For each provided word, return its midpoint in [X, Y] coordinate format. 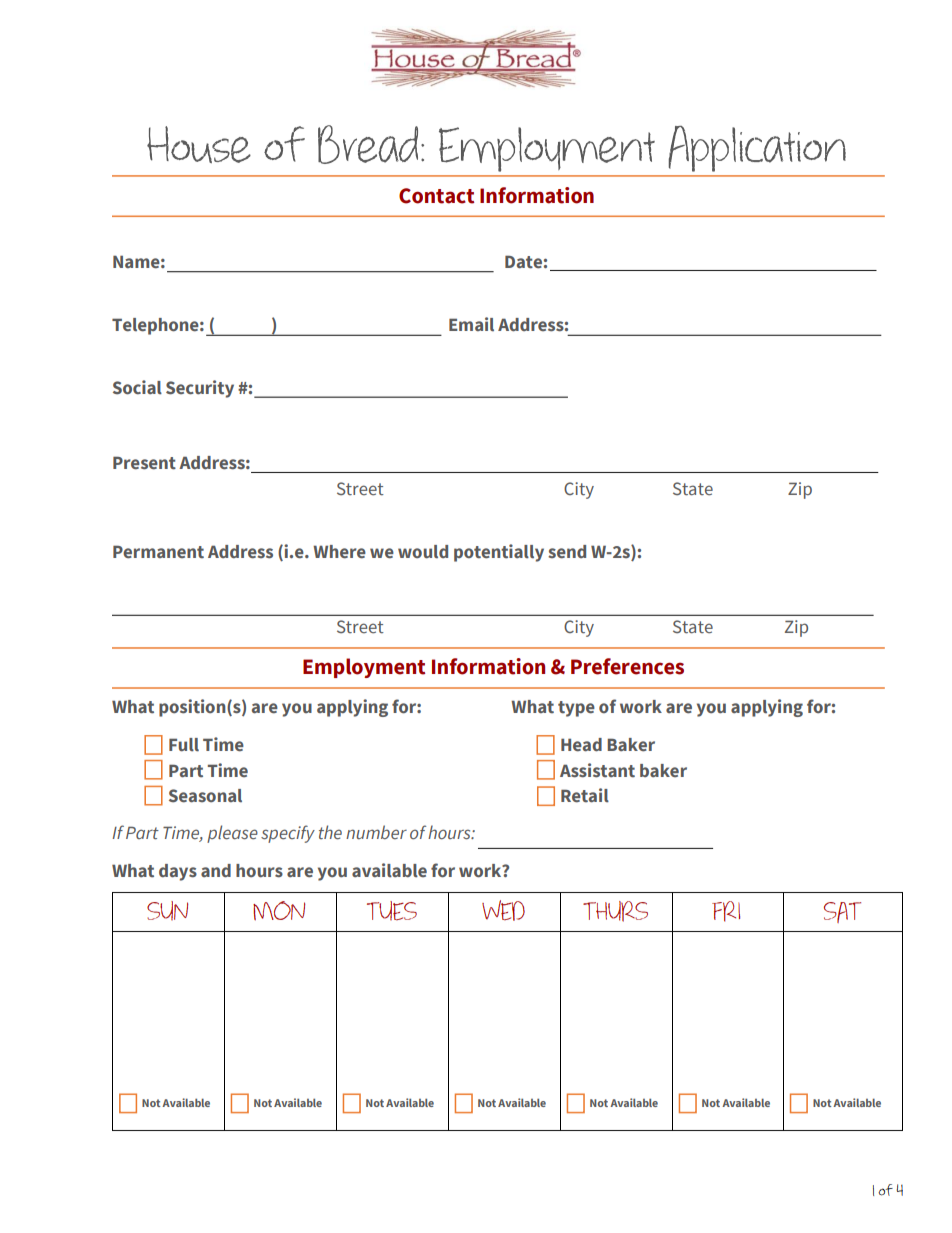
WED [503, 910]
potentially [499, 553]
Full [184, 745]
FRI [726, 911]
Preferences [627, 666]
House [199, 144]
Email [471, 324]
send [567, 552]
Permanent [158, 552]
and [216, 871]
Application [757, 149]
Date [523, 262]
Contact [436, 196]
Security [200, 389]
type [576, 709]
